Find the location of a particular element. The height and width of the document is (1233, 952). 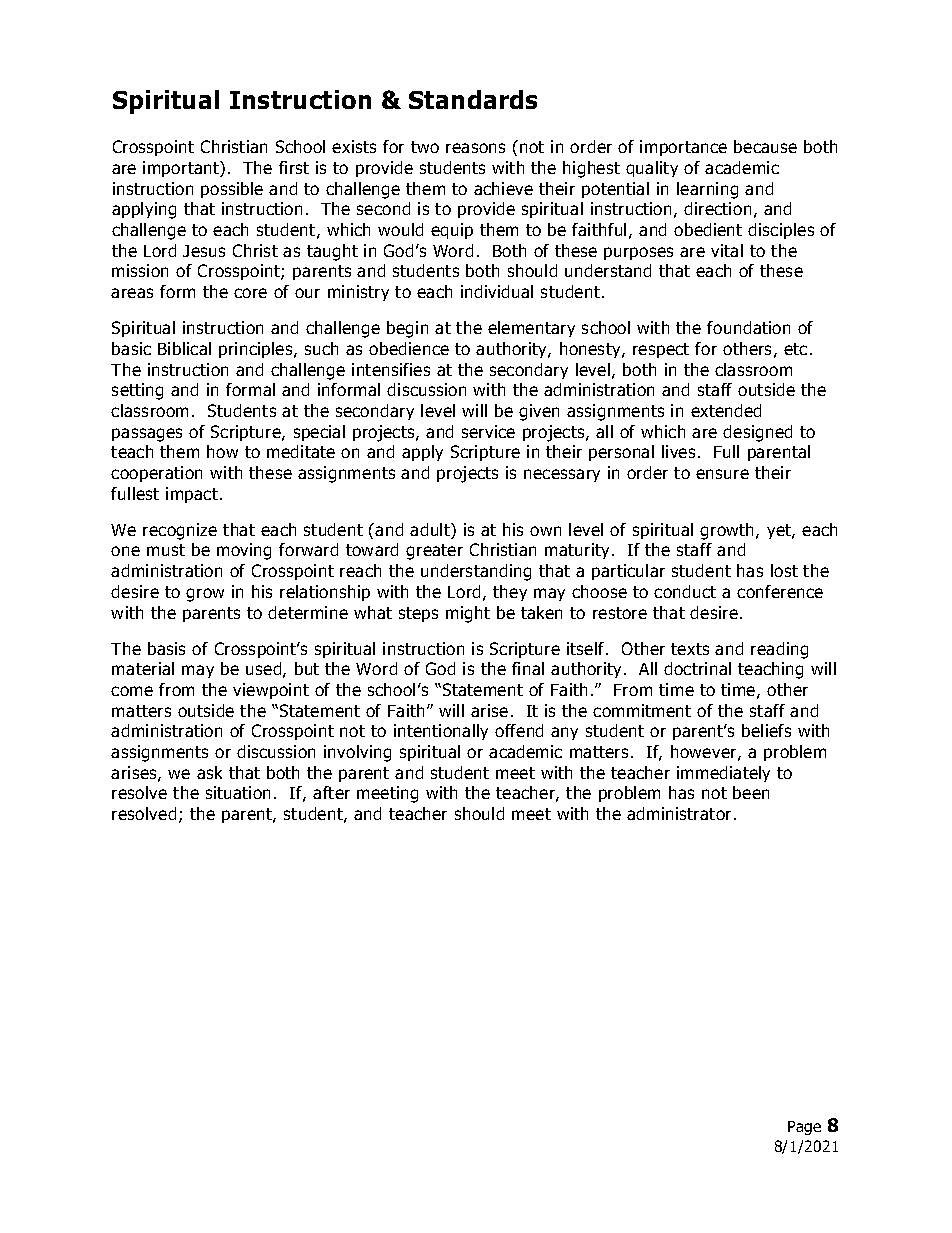

basis is located at coordinates (166, 648).
